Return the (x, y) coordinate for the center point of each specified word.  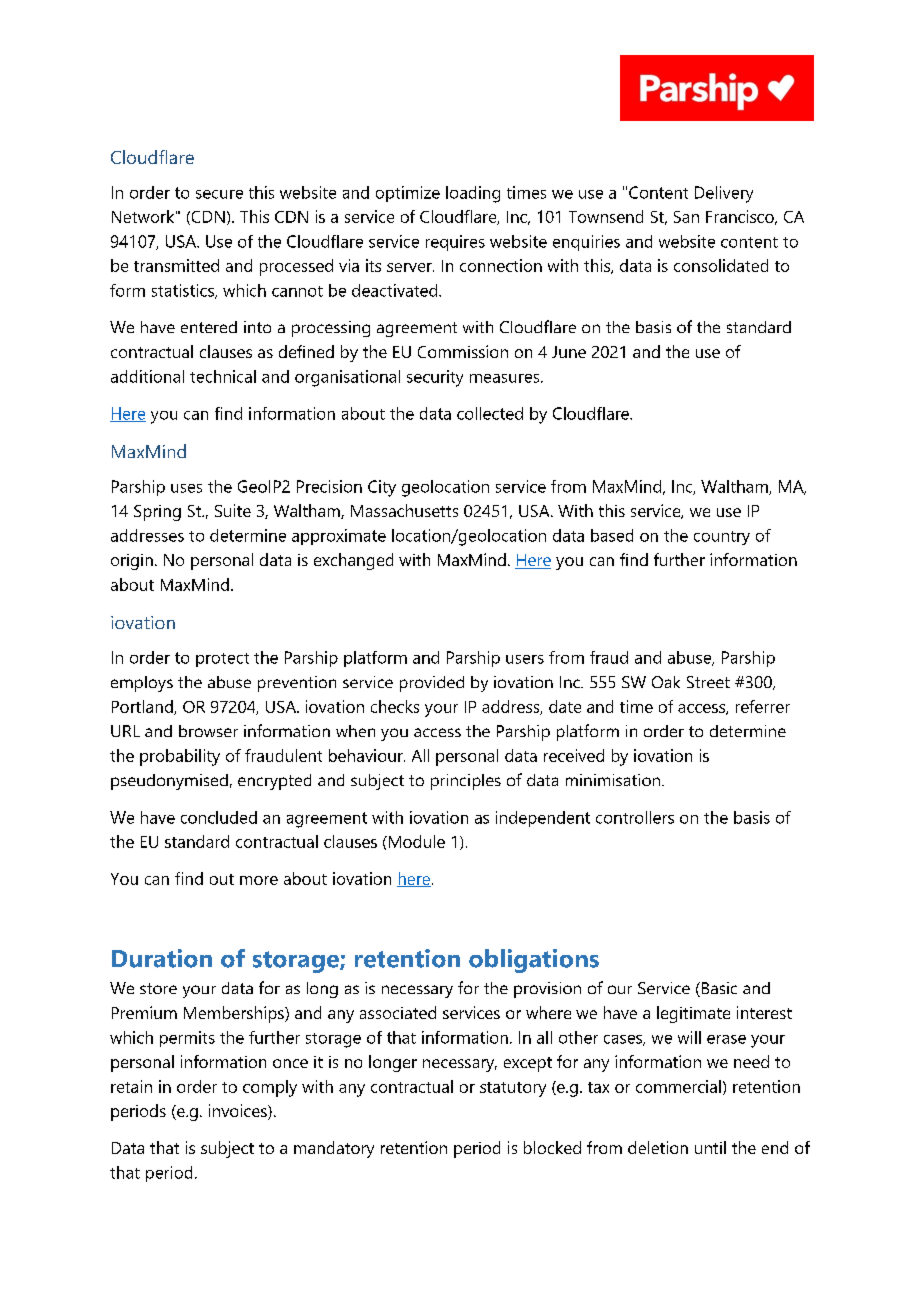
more (259, 880)
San (686, 217)
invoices (239, 1112)
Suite (233, 510)
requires (455, 243)
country (722, 538)
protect (222, 660)
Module (415, 841)
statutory (513, 1089)
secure (219, 194)
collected (490, 413)
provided (432, 684)
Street (708, 682)
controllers (635, 817)
